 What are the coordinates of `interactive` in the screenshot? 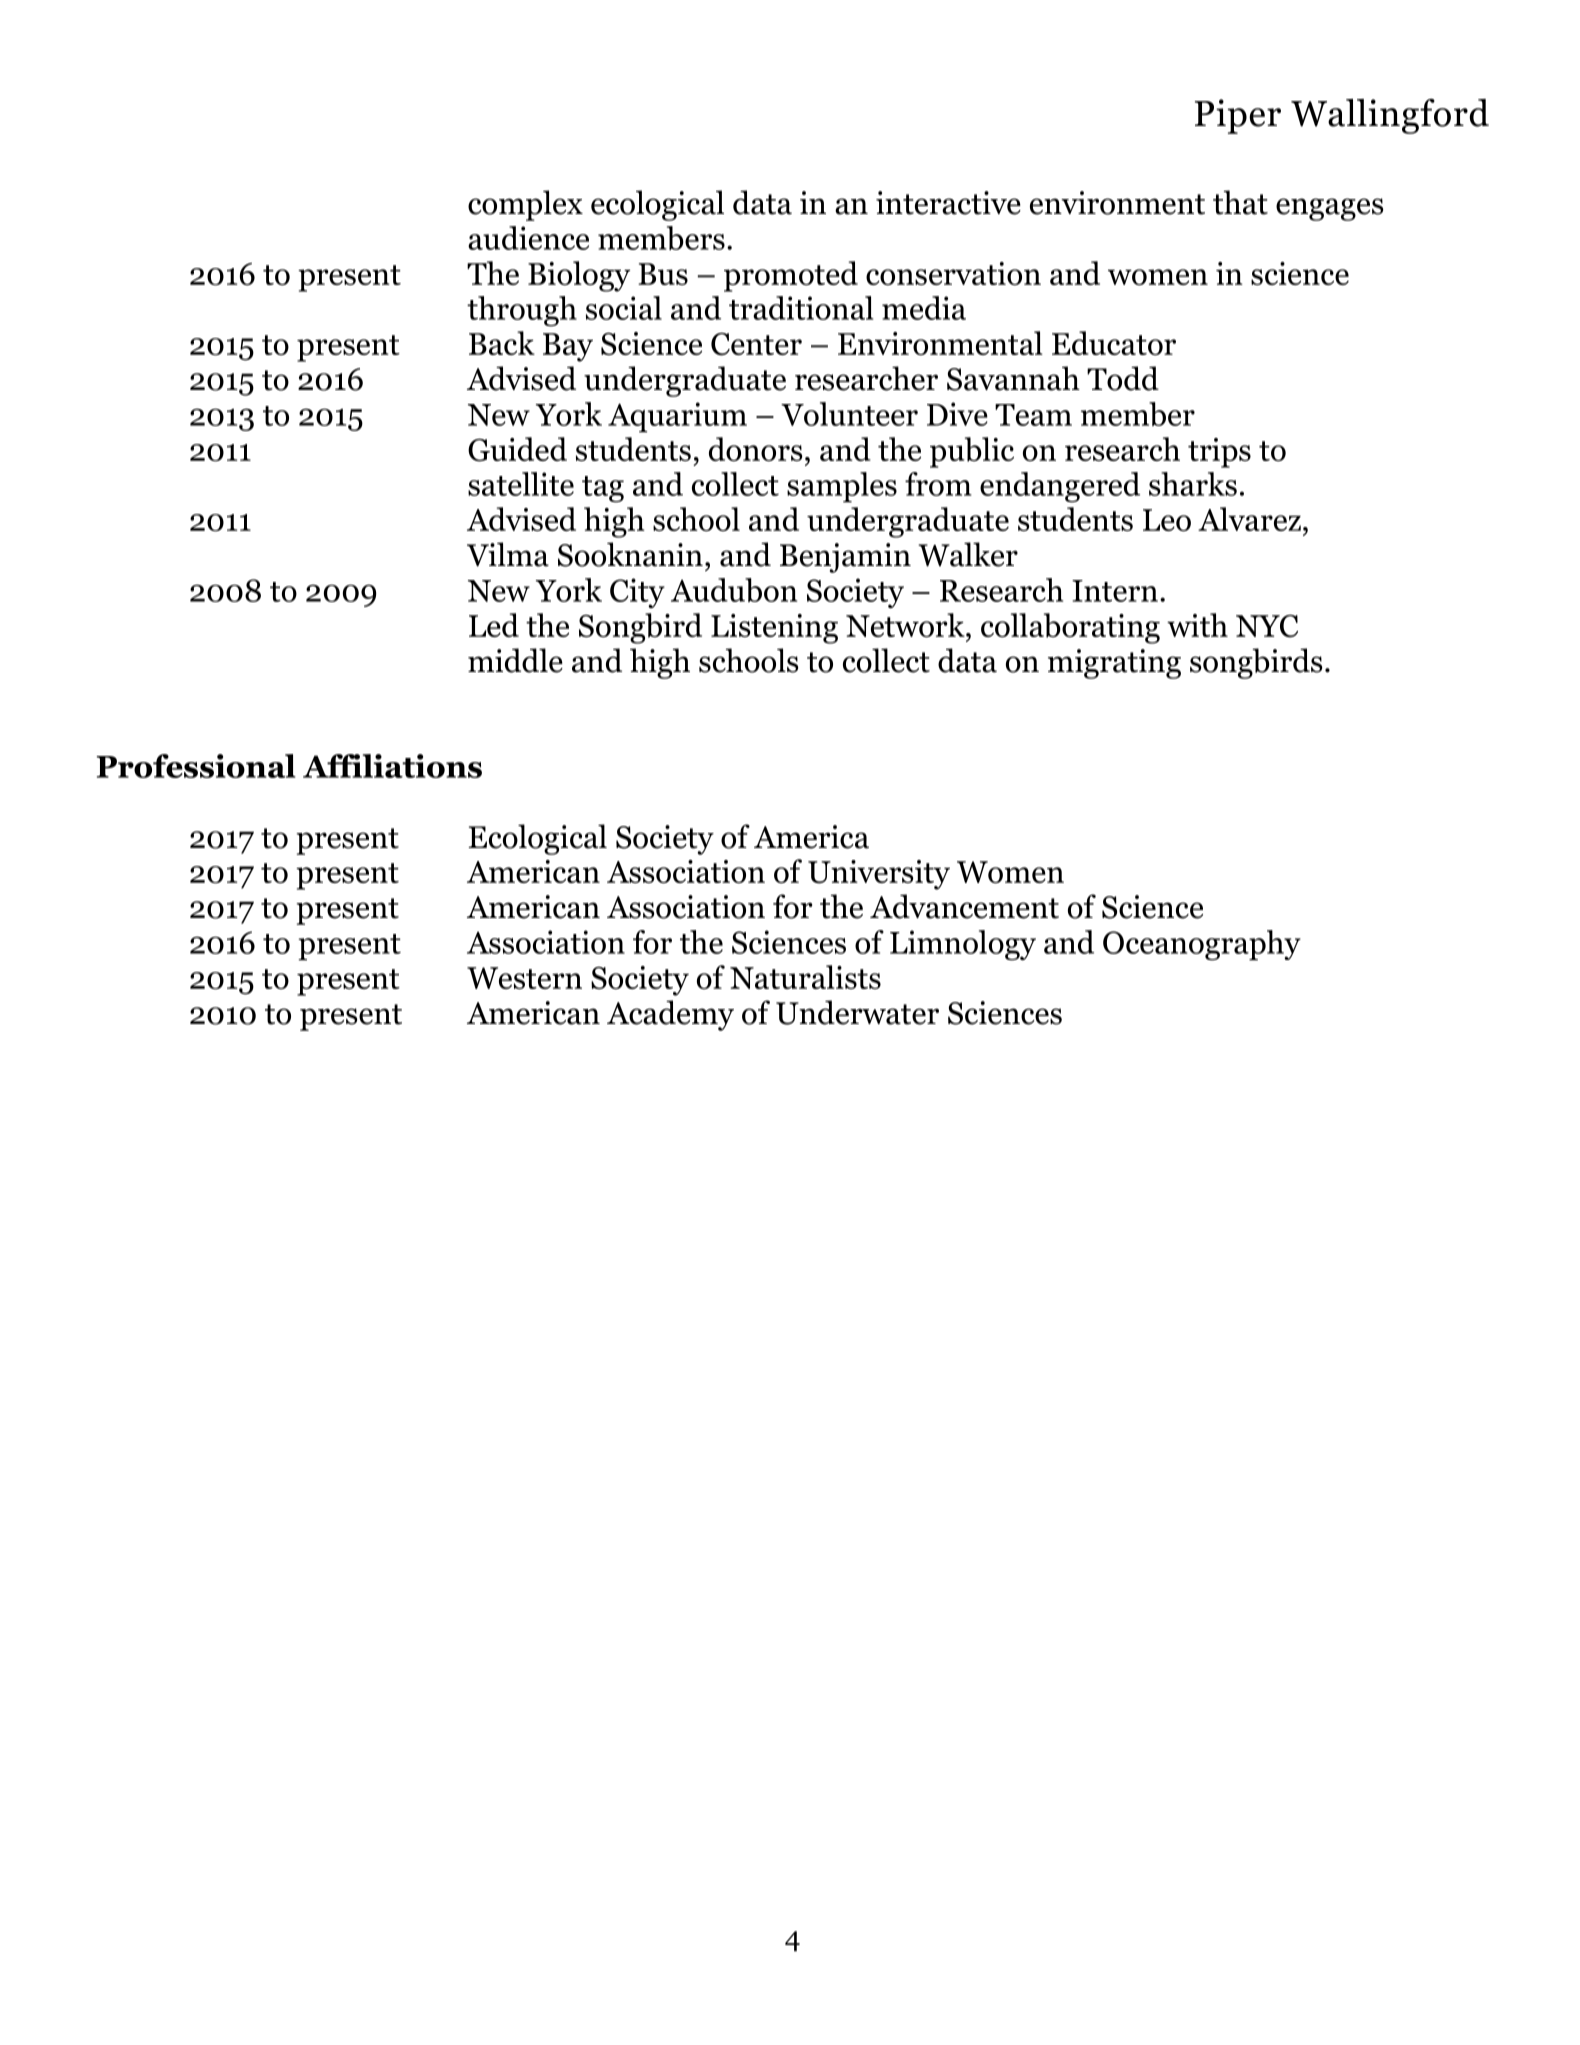 It's located at (948, 203).
